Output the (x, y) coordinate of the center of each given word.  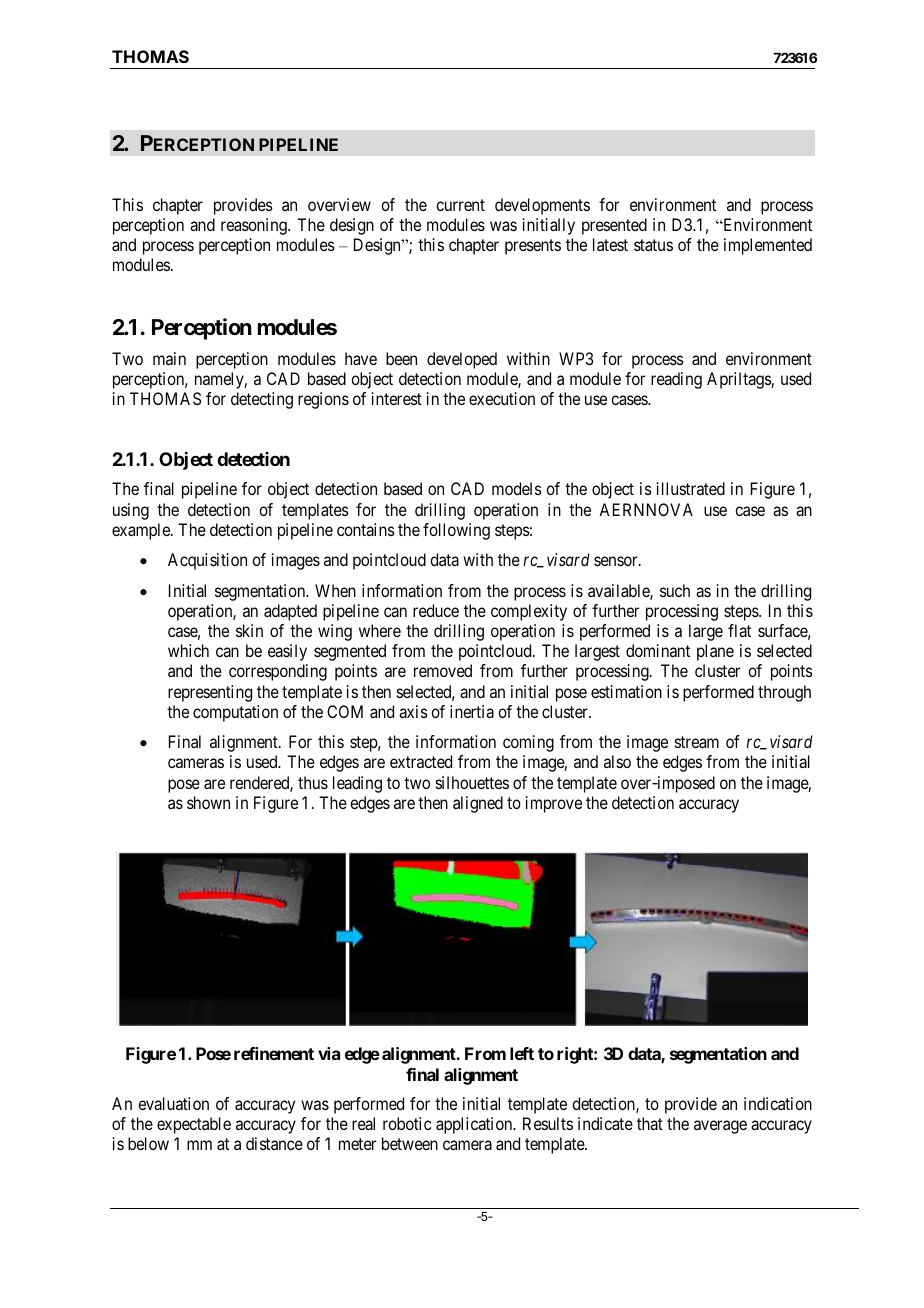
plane (715, 652)
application (475, 1125)
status (653, 245)
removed (443, 670)
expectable (194, 1125)
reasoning (255, 226)
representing (210, 693)
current (460, 205)
